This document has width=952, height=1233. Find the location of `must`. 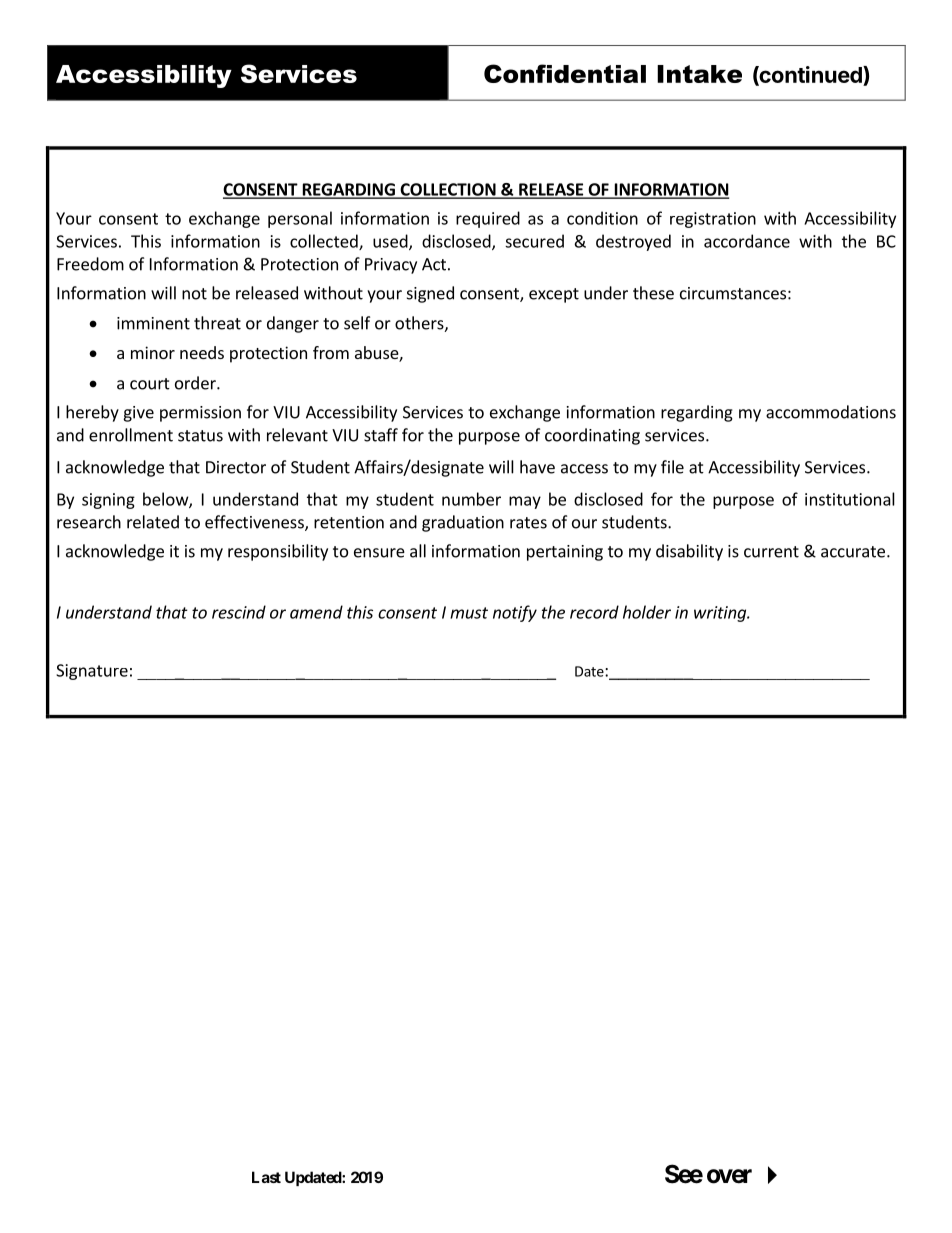

must is located at coordinates (469, 613).
